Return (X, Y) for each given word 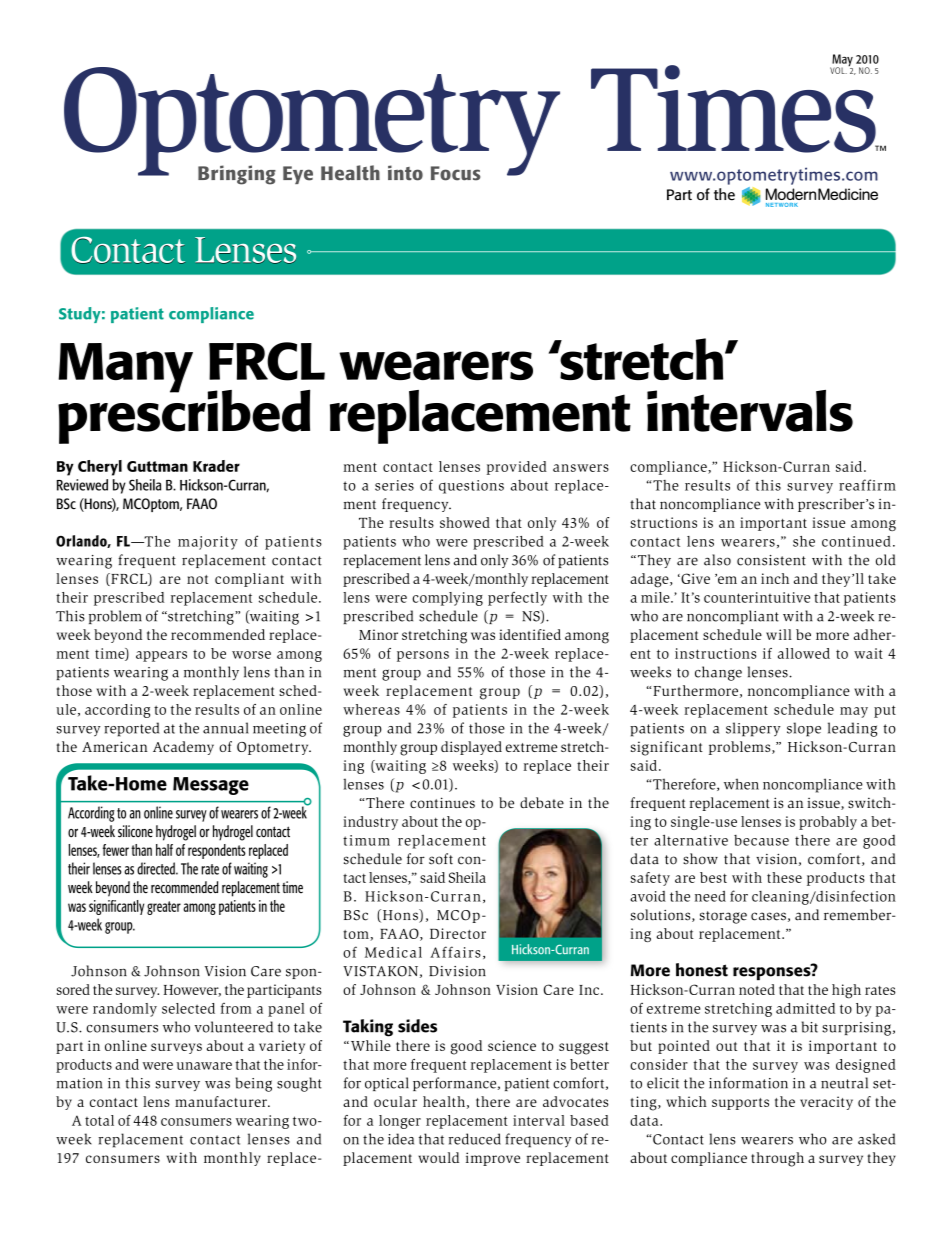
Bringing (237, 175)
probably (828, 823)
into (405, 173)
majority (208, 543)
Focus (455, 173)
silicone (135, 831)
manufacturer (222, 1101)
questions (471, 487)
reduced (475, 1139)
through (777, 1159)
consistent (771, 560)
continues (442, 802)
